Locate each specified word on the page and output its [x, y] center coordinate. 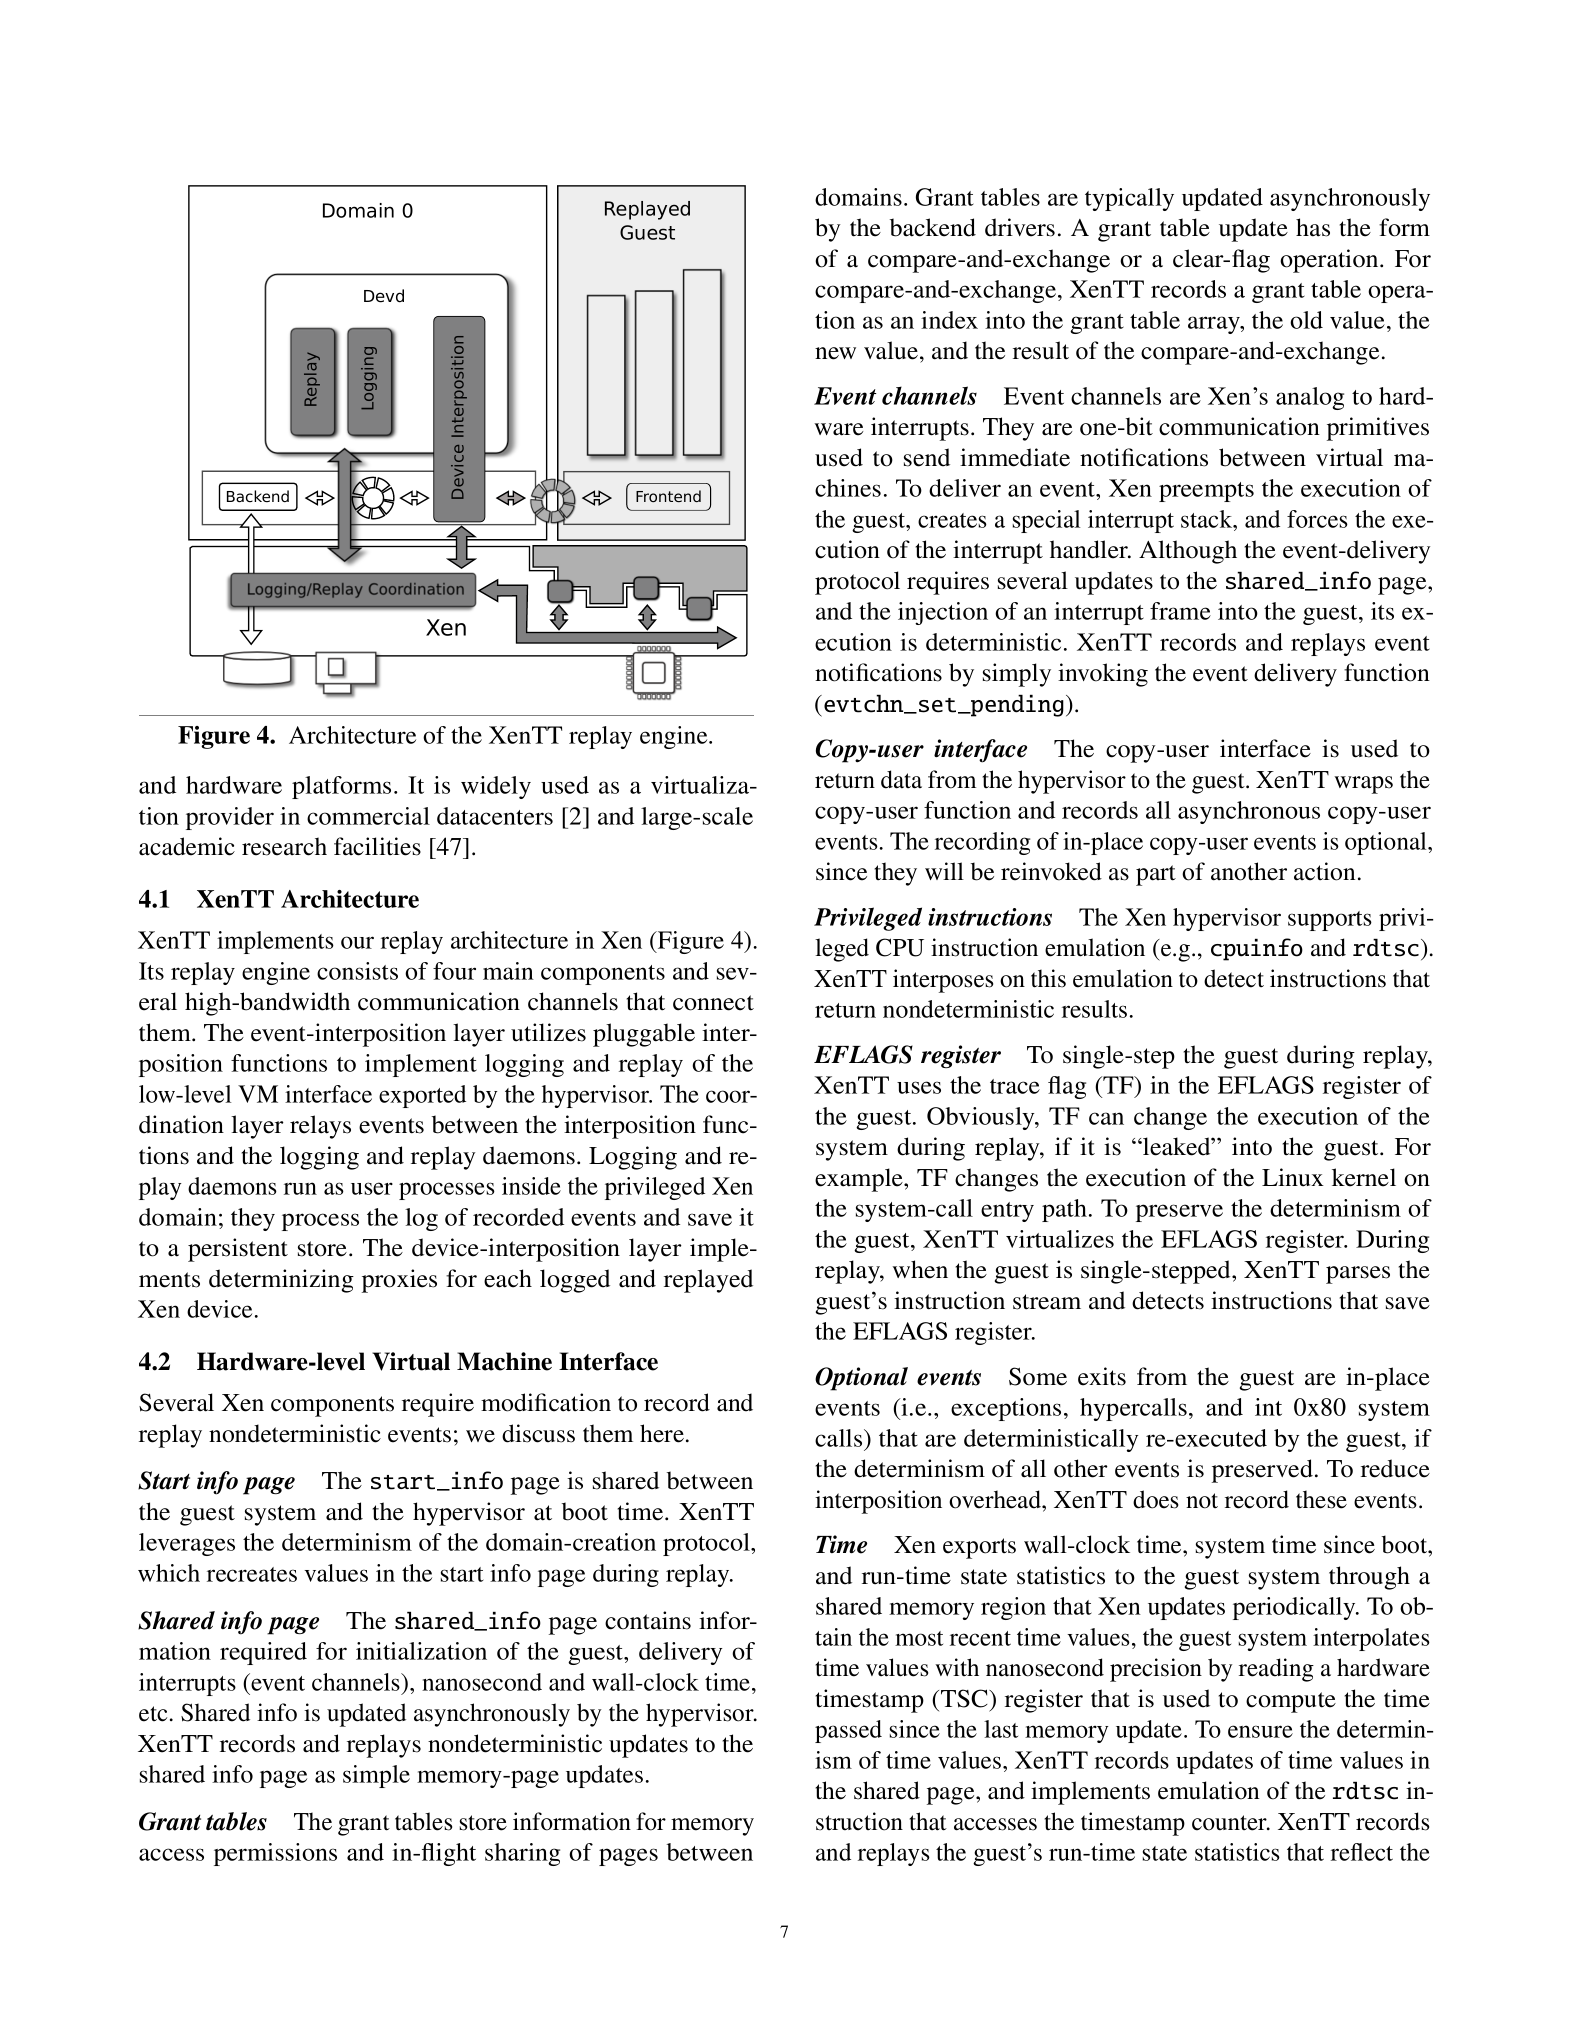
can [1106, 1118]
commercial [368, 816]
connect [713, 1003]
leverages [187, 1544]
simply [1017, 675]
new [835, 353]
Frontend [668, 496]
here [662, 1433]
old [1306, 320]
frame [1180, 611]
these [1321, 1499]
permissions [275, 1854]
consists [357, 971]
